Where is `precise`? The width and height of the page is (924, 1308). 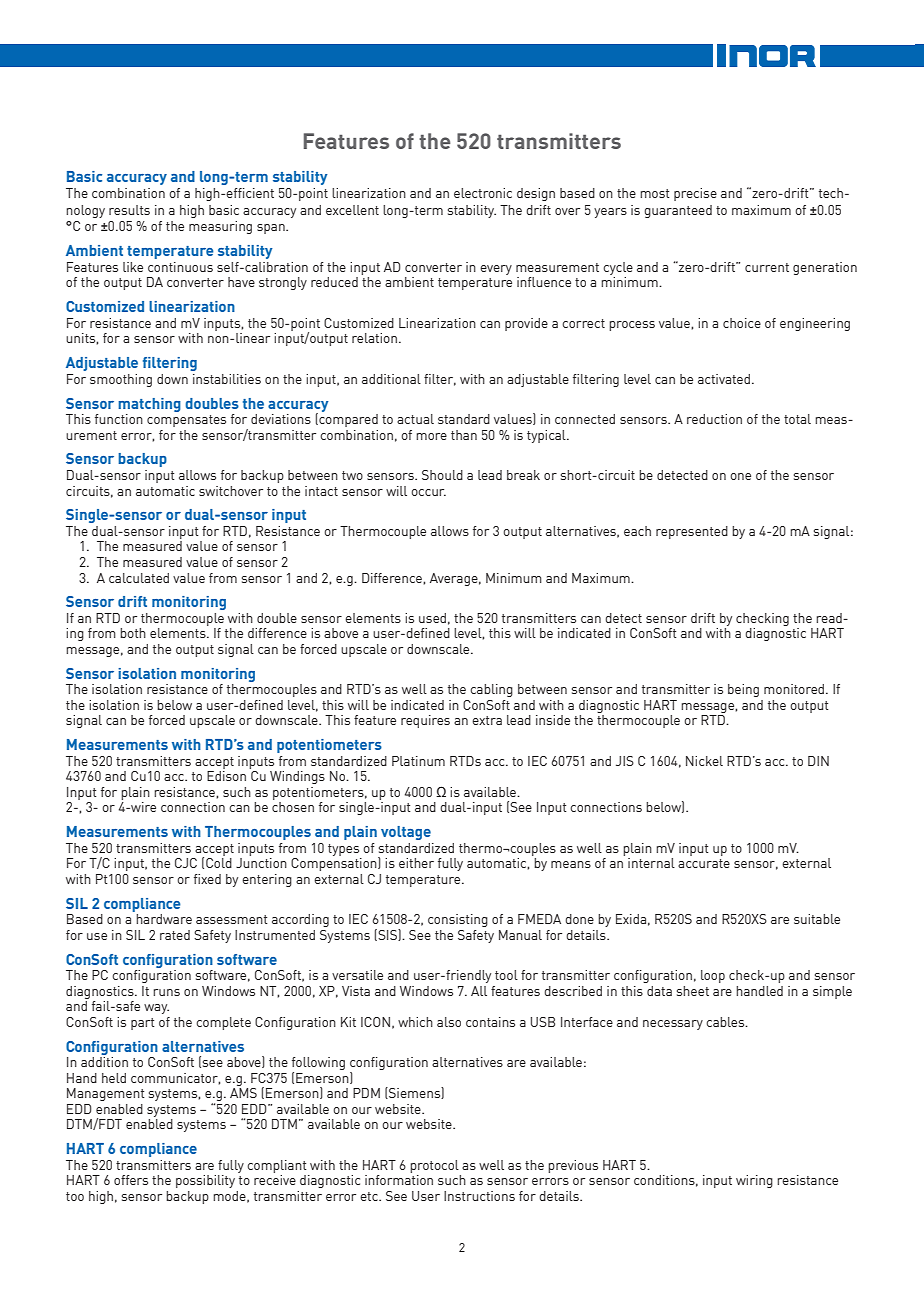 precise is located at coordinates (695, 194).
